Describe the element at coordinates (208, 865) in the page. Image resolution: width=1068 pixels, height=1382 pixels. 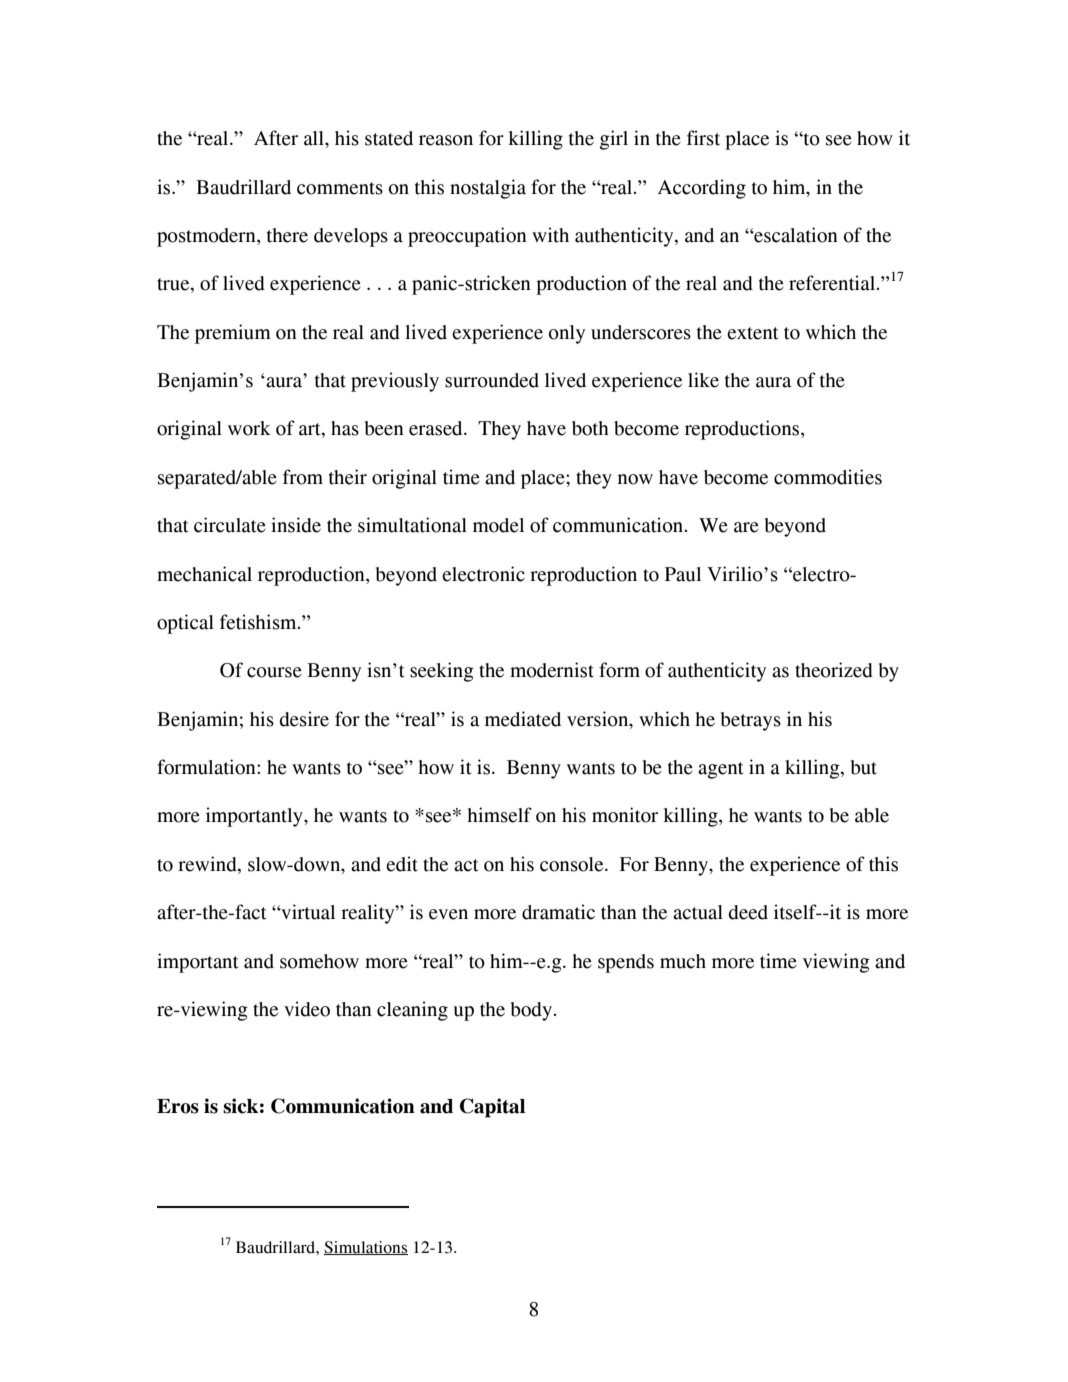
I see `rewind` at that location.
